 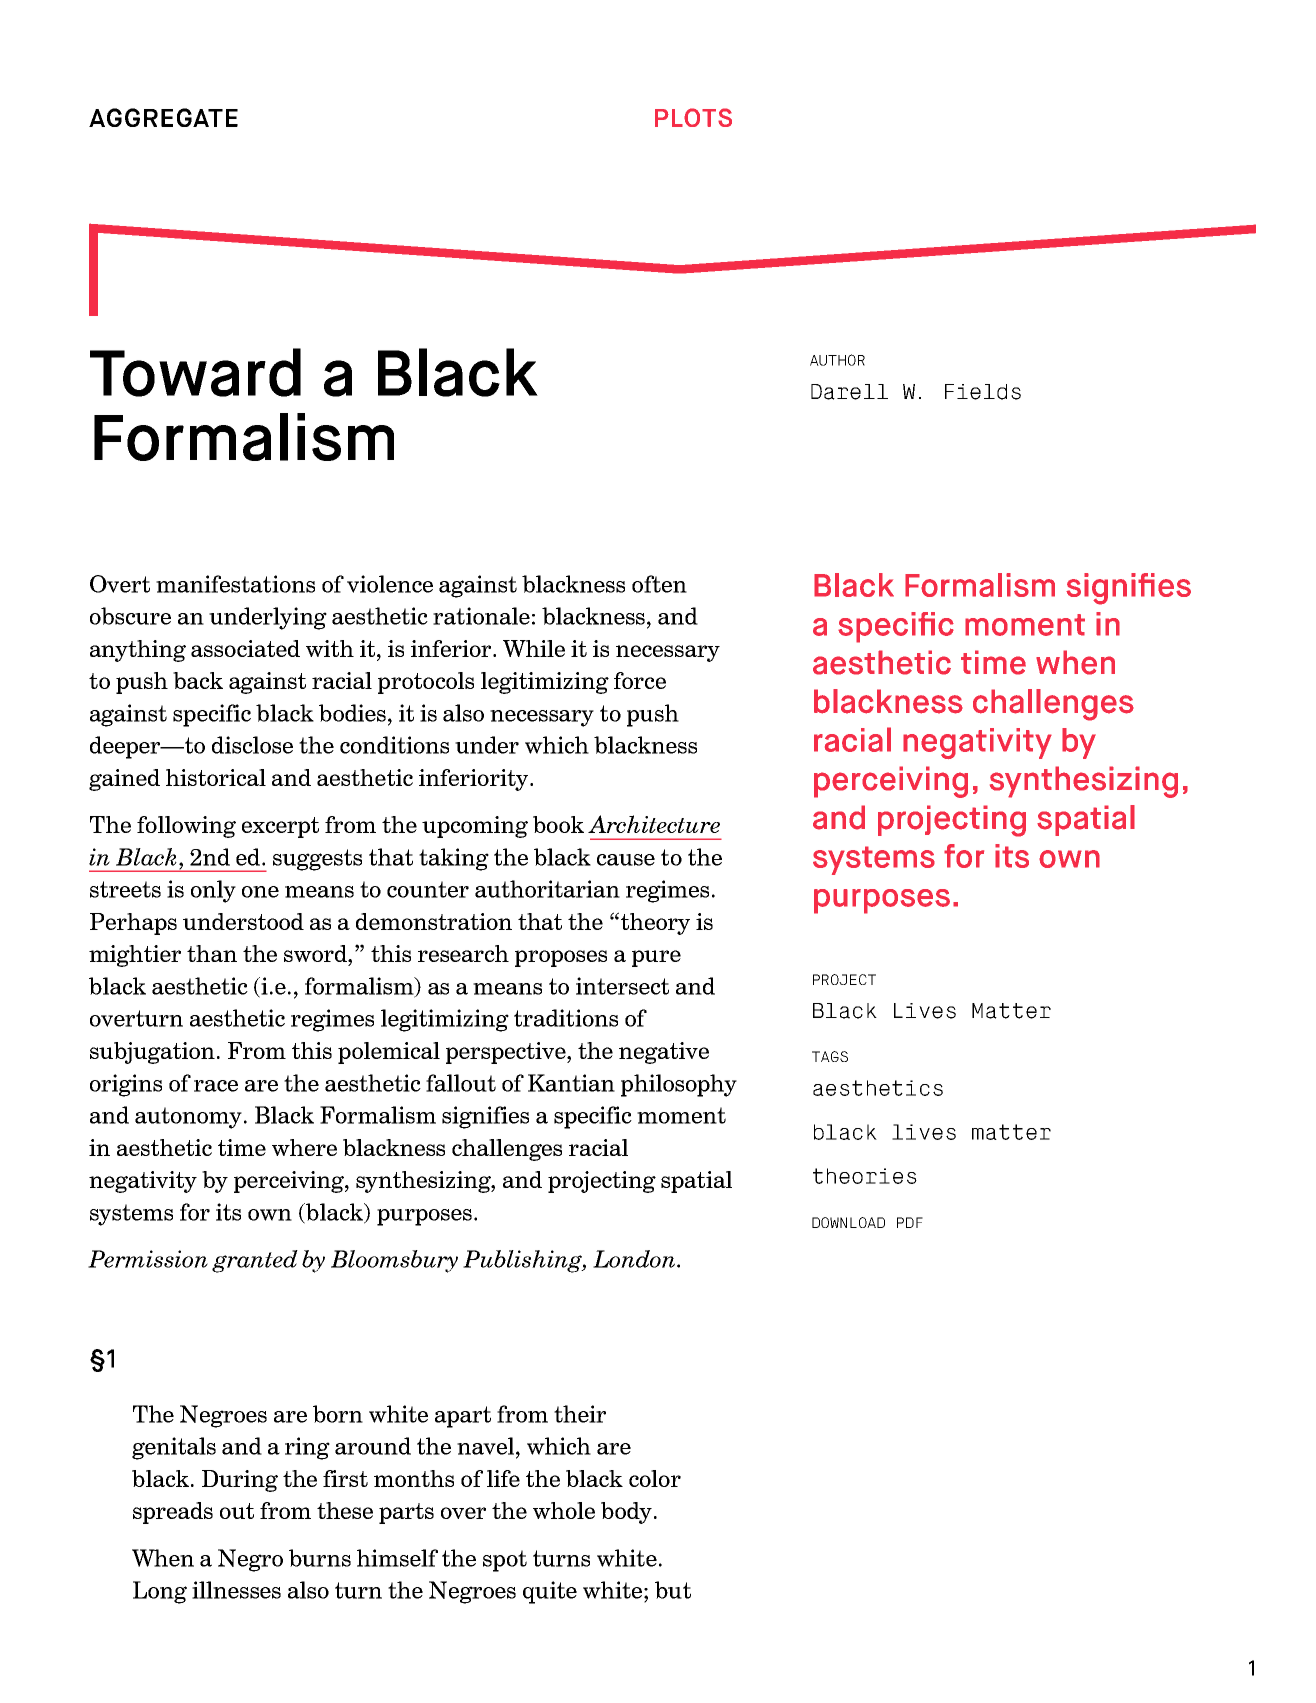 I want to click on granted, so click(x=255, y=1261).
